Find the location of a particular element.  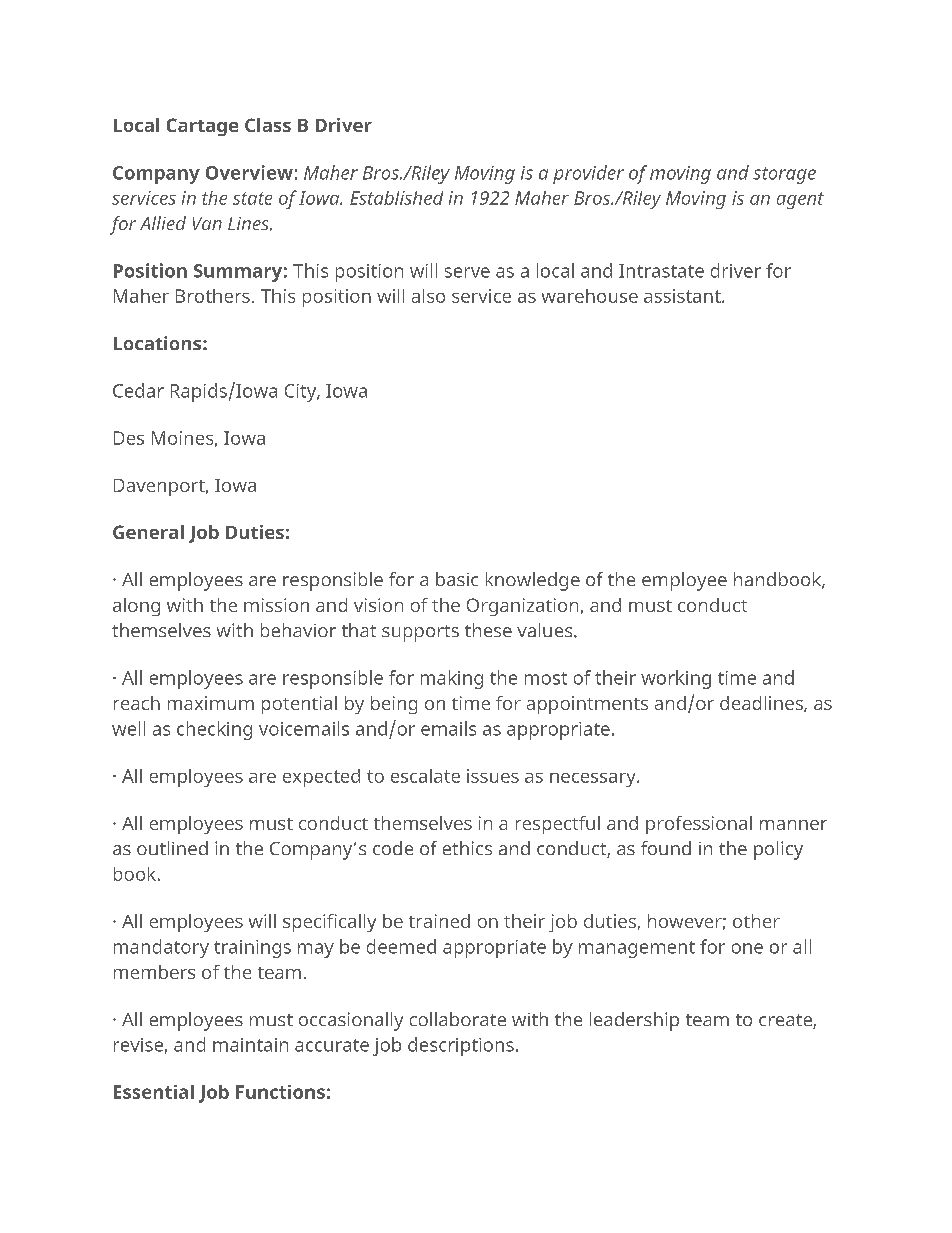

maintain is located at coordinates (250, 1045).
